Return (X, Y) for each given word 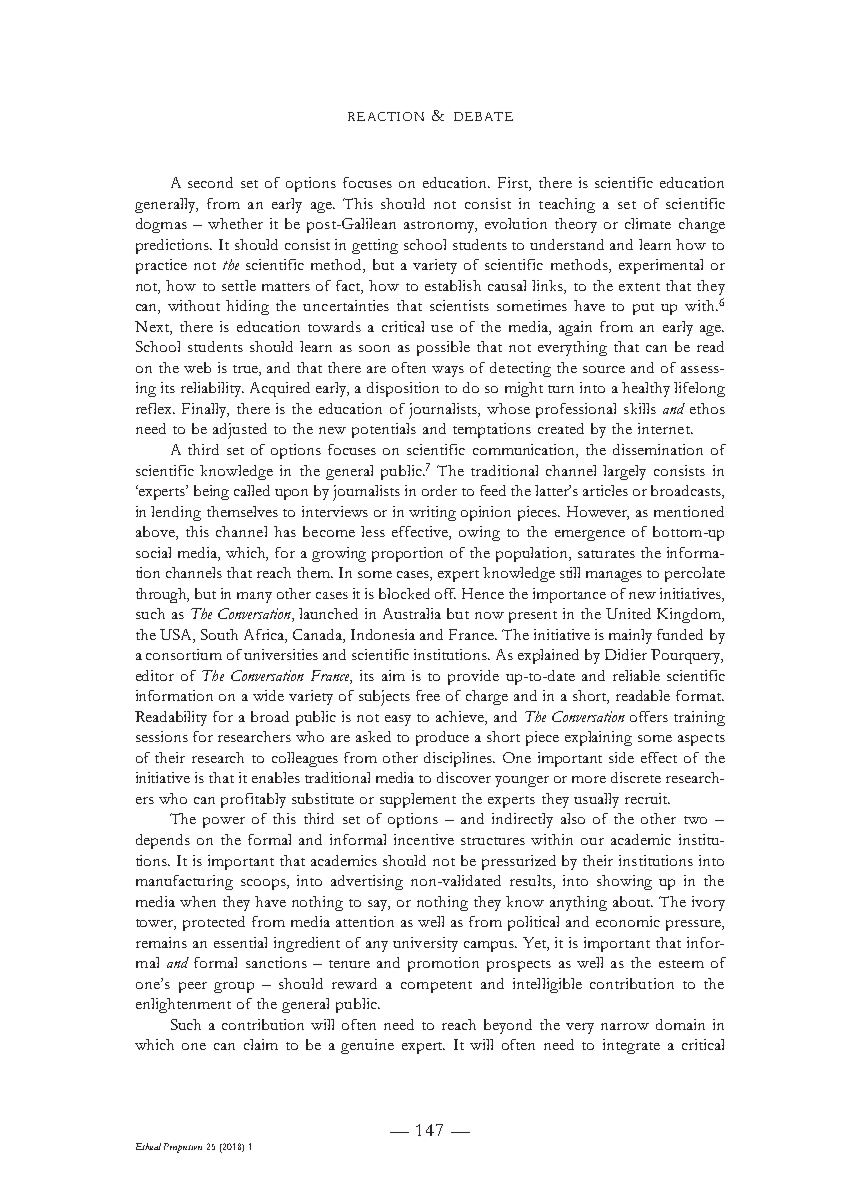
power (224, 822)
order (439, 490)
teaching (567, 205)
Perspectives (183, 1148)
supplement (418, 800)
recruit (647, 798)
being (211, 492)
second (210, 182)
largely (624, 472)
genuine (367, 1046)
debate (483, 116)
